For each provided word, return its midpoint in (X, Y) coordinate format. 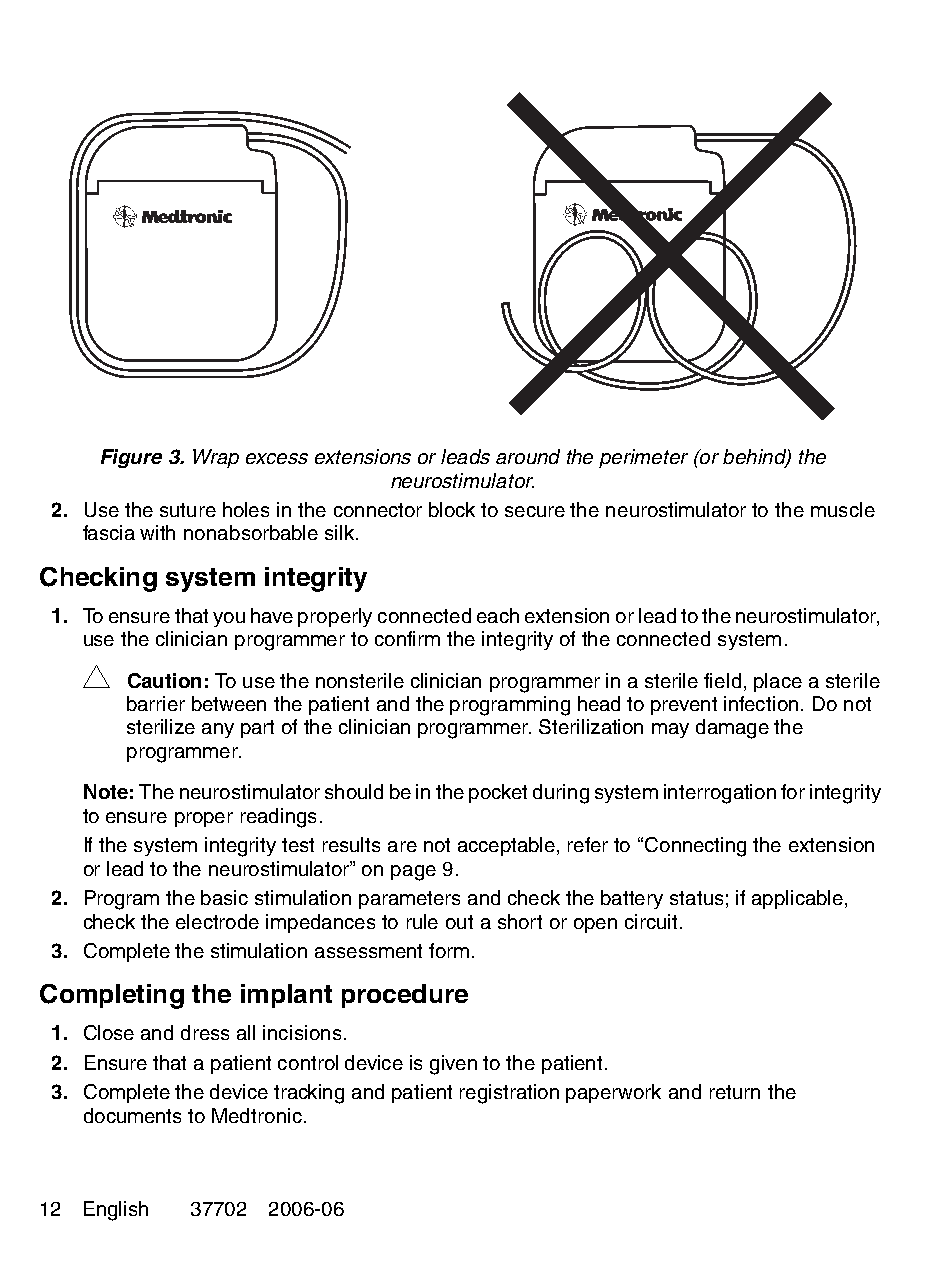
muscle (843, 509)
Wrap (216, 458)
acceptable (508, 846)
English (116, 1211)
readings (278, 818)
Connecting (695, 847)
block (452, 509)
